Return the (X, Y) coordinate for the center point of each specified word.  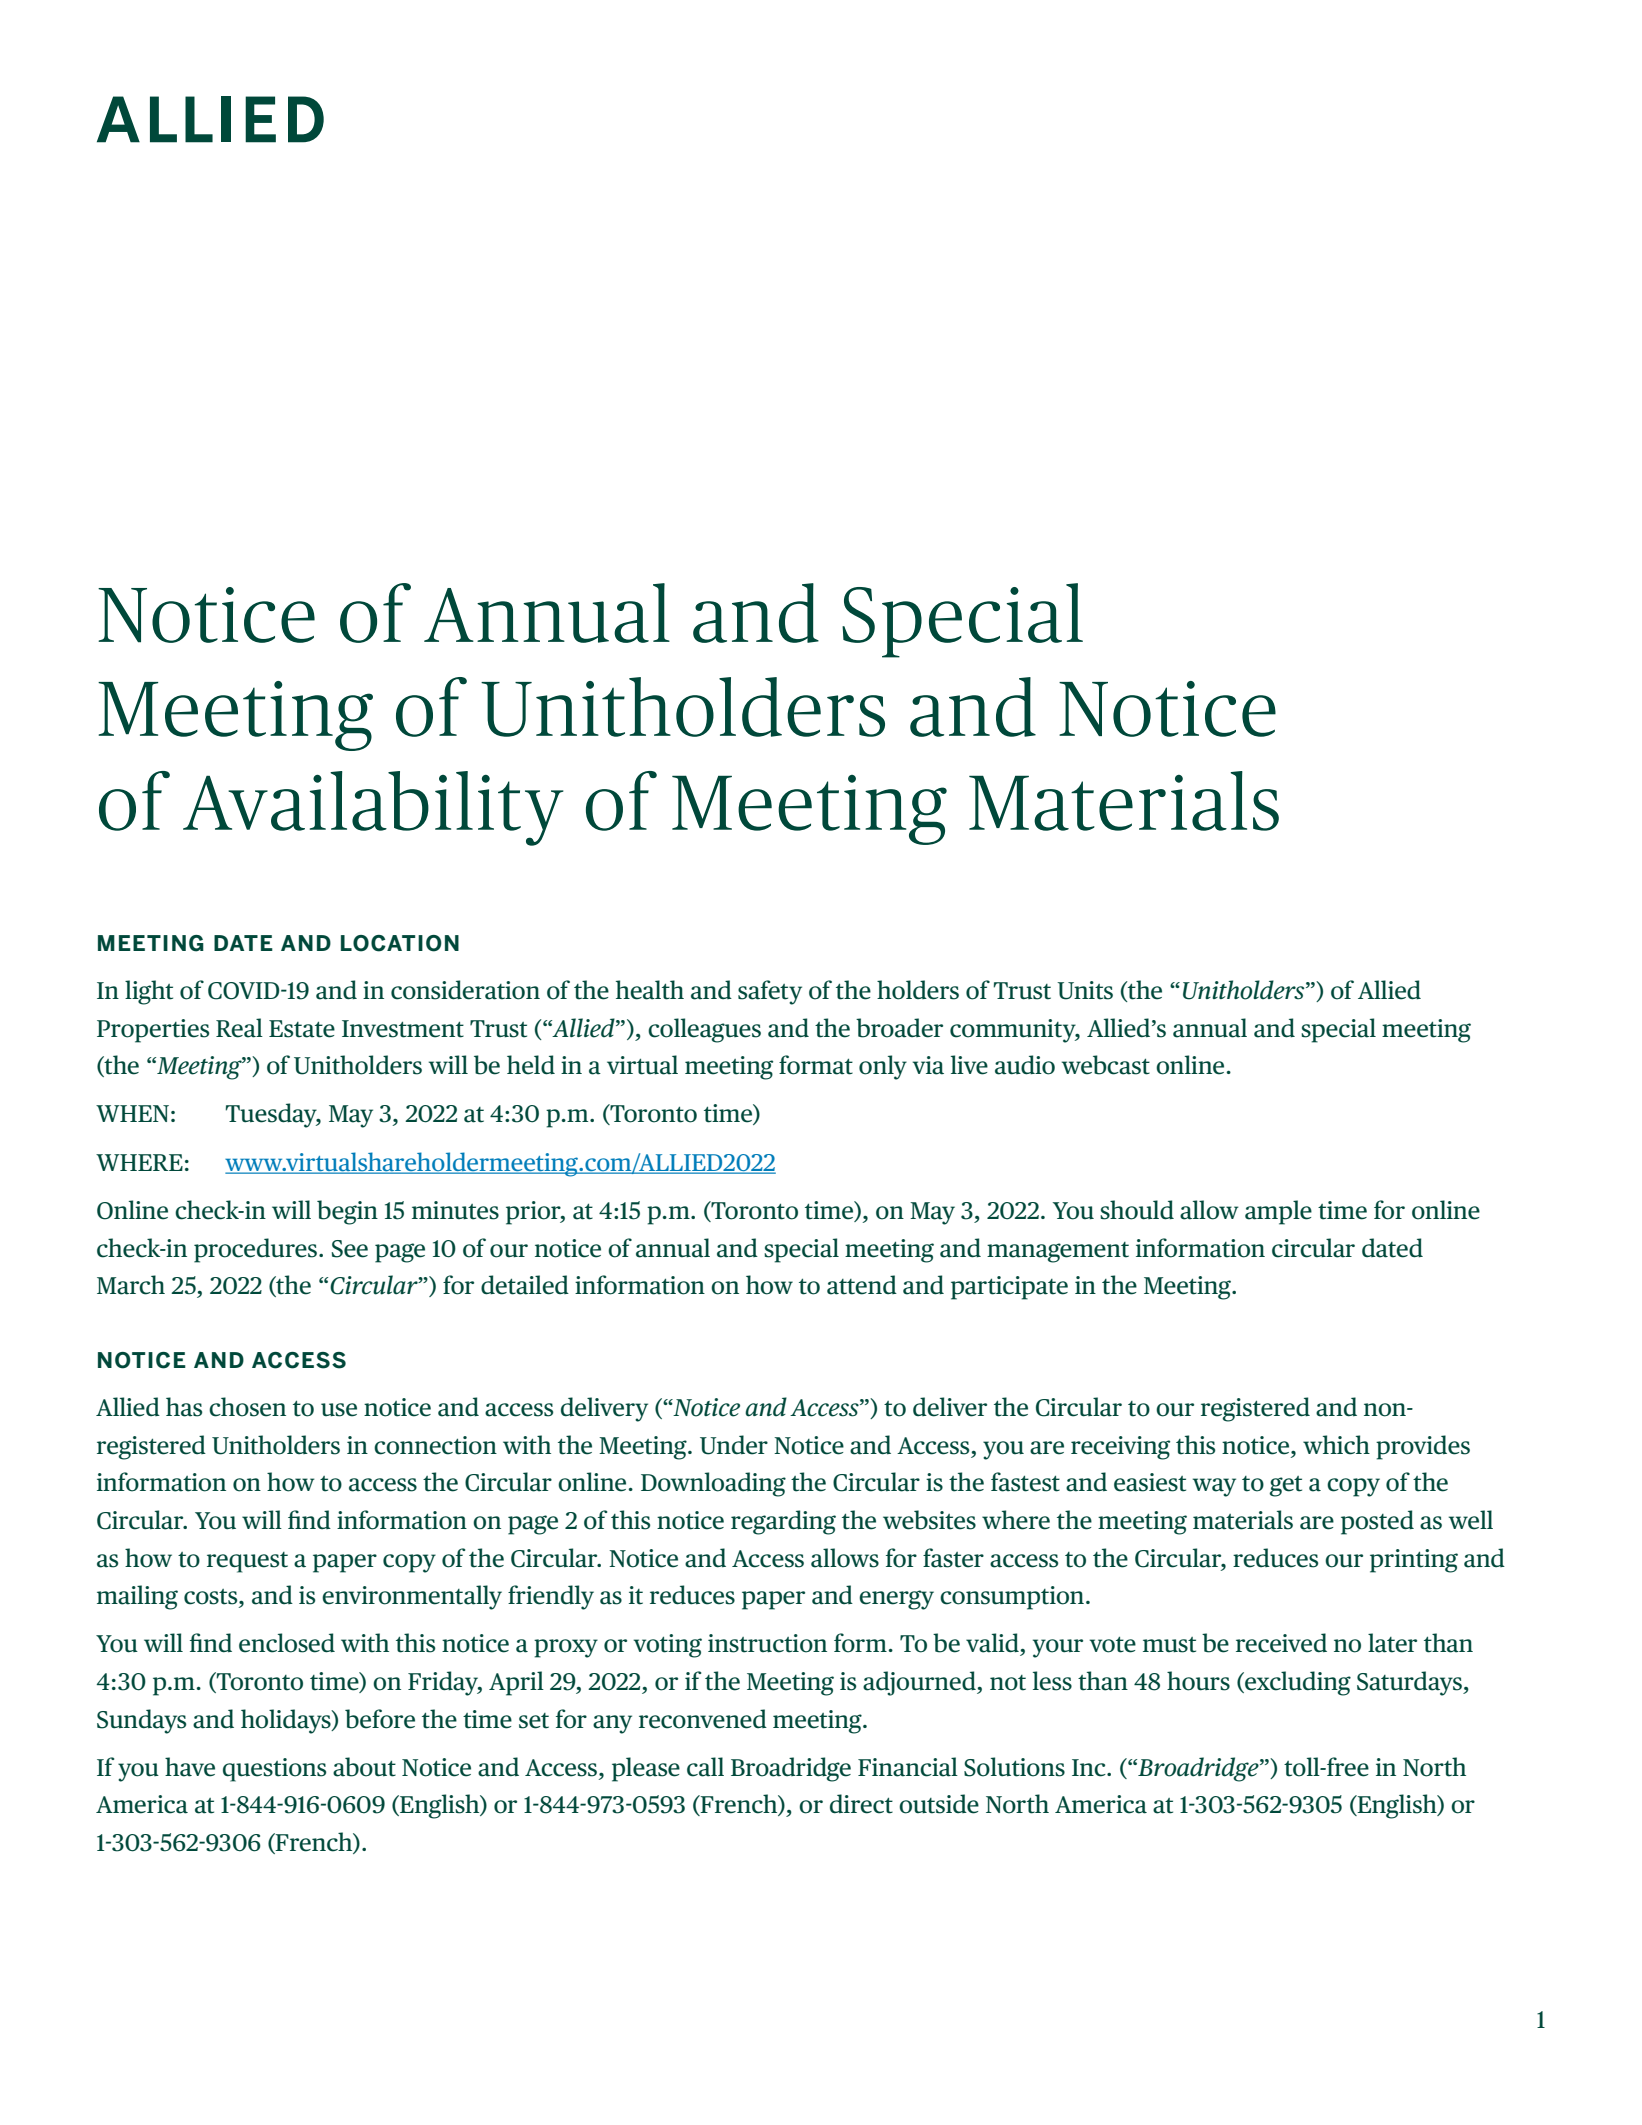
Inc (1090, 1768)
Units (1085, 990)
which (1336, 1445)
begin (347, 1212)
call (705, 1767)
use (339, 1410)
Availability (373, 808)
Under (734, 1445)
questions (274, 1770)
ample (1278, 1212)
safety (770, 992)
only (883, 1067)
